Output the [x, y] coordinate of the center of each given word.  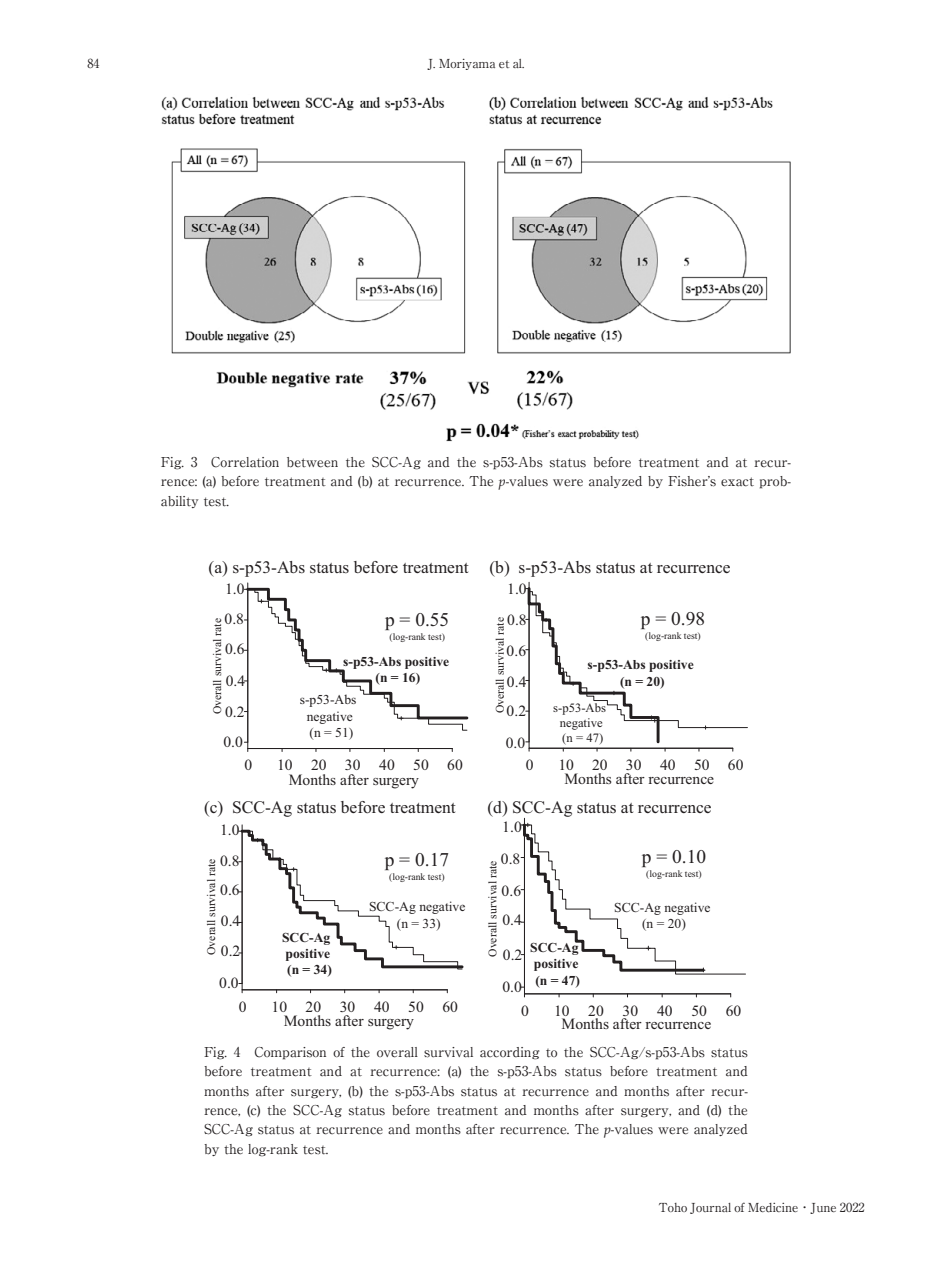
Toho [673, 1207]
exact [737, 482]
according [509, 1053]
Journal [710, 1208]
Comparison [290, 1053]
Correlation [245, 462]
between [312, 462]
